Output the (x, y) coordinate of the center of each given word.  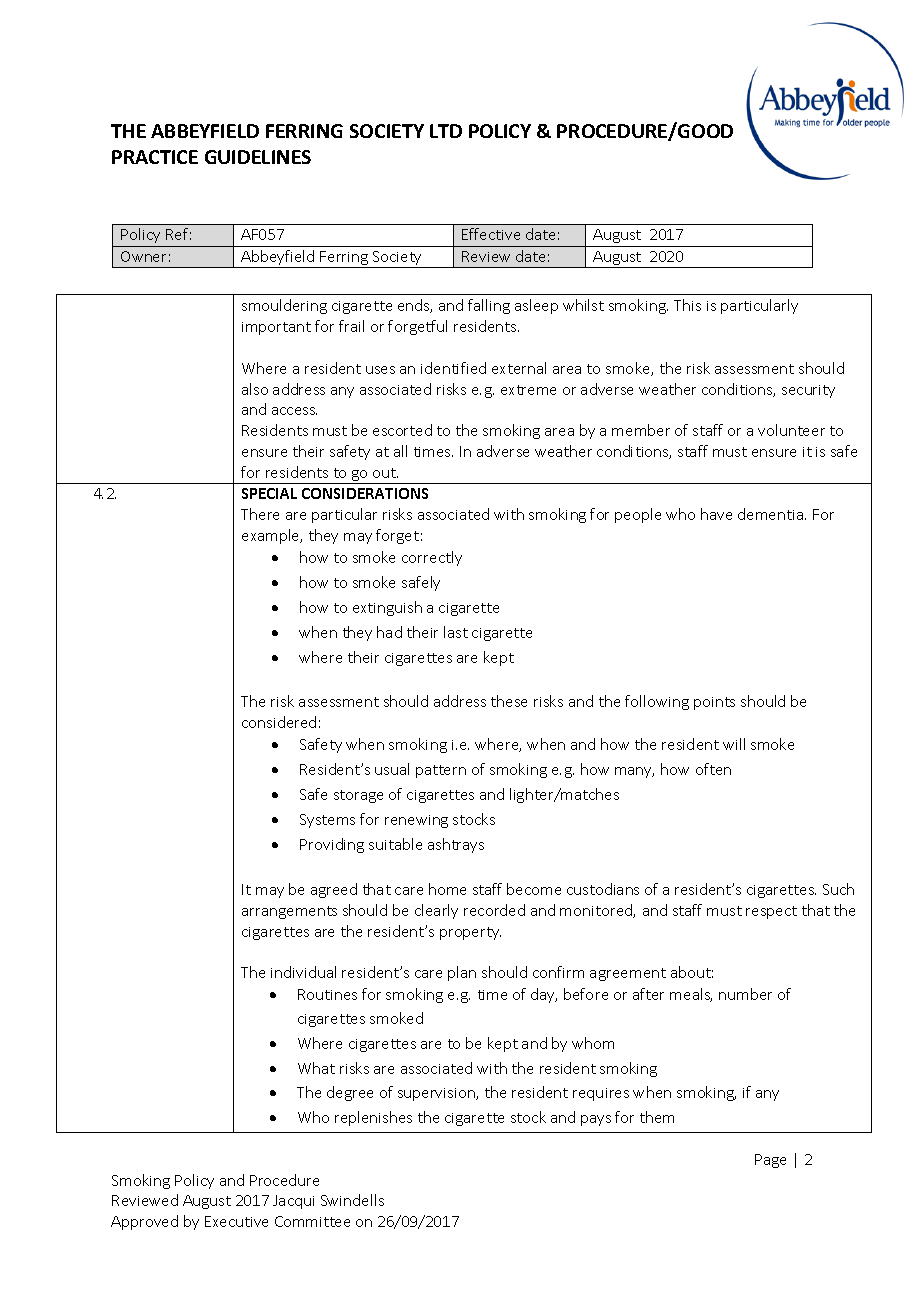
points (714, 703)
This (687, 305)
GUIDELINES (258, 157)
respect (771, 912)
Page (770, 1161)
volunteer (791, 430)
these (509, 701)
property (470, 933)
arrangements (289, 912)
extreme (528, 390)
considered (279, 722)
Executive (236, 1221)
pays (596, 1120)
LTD (446, 131)
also (255, 389)
